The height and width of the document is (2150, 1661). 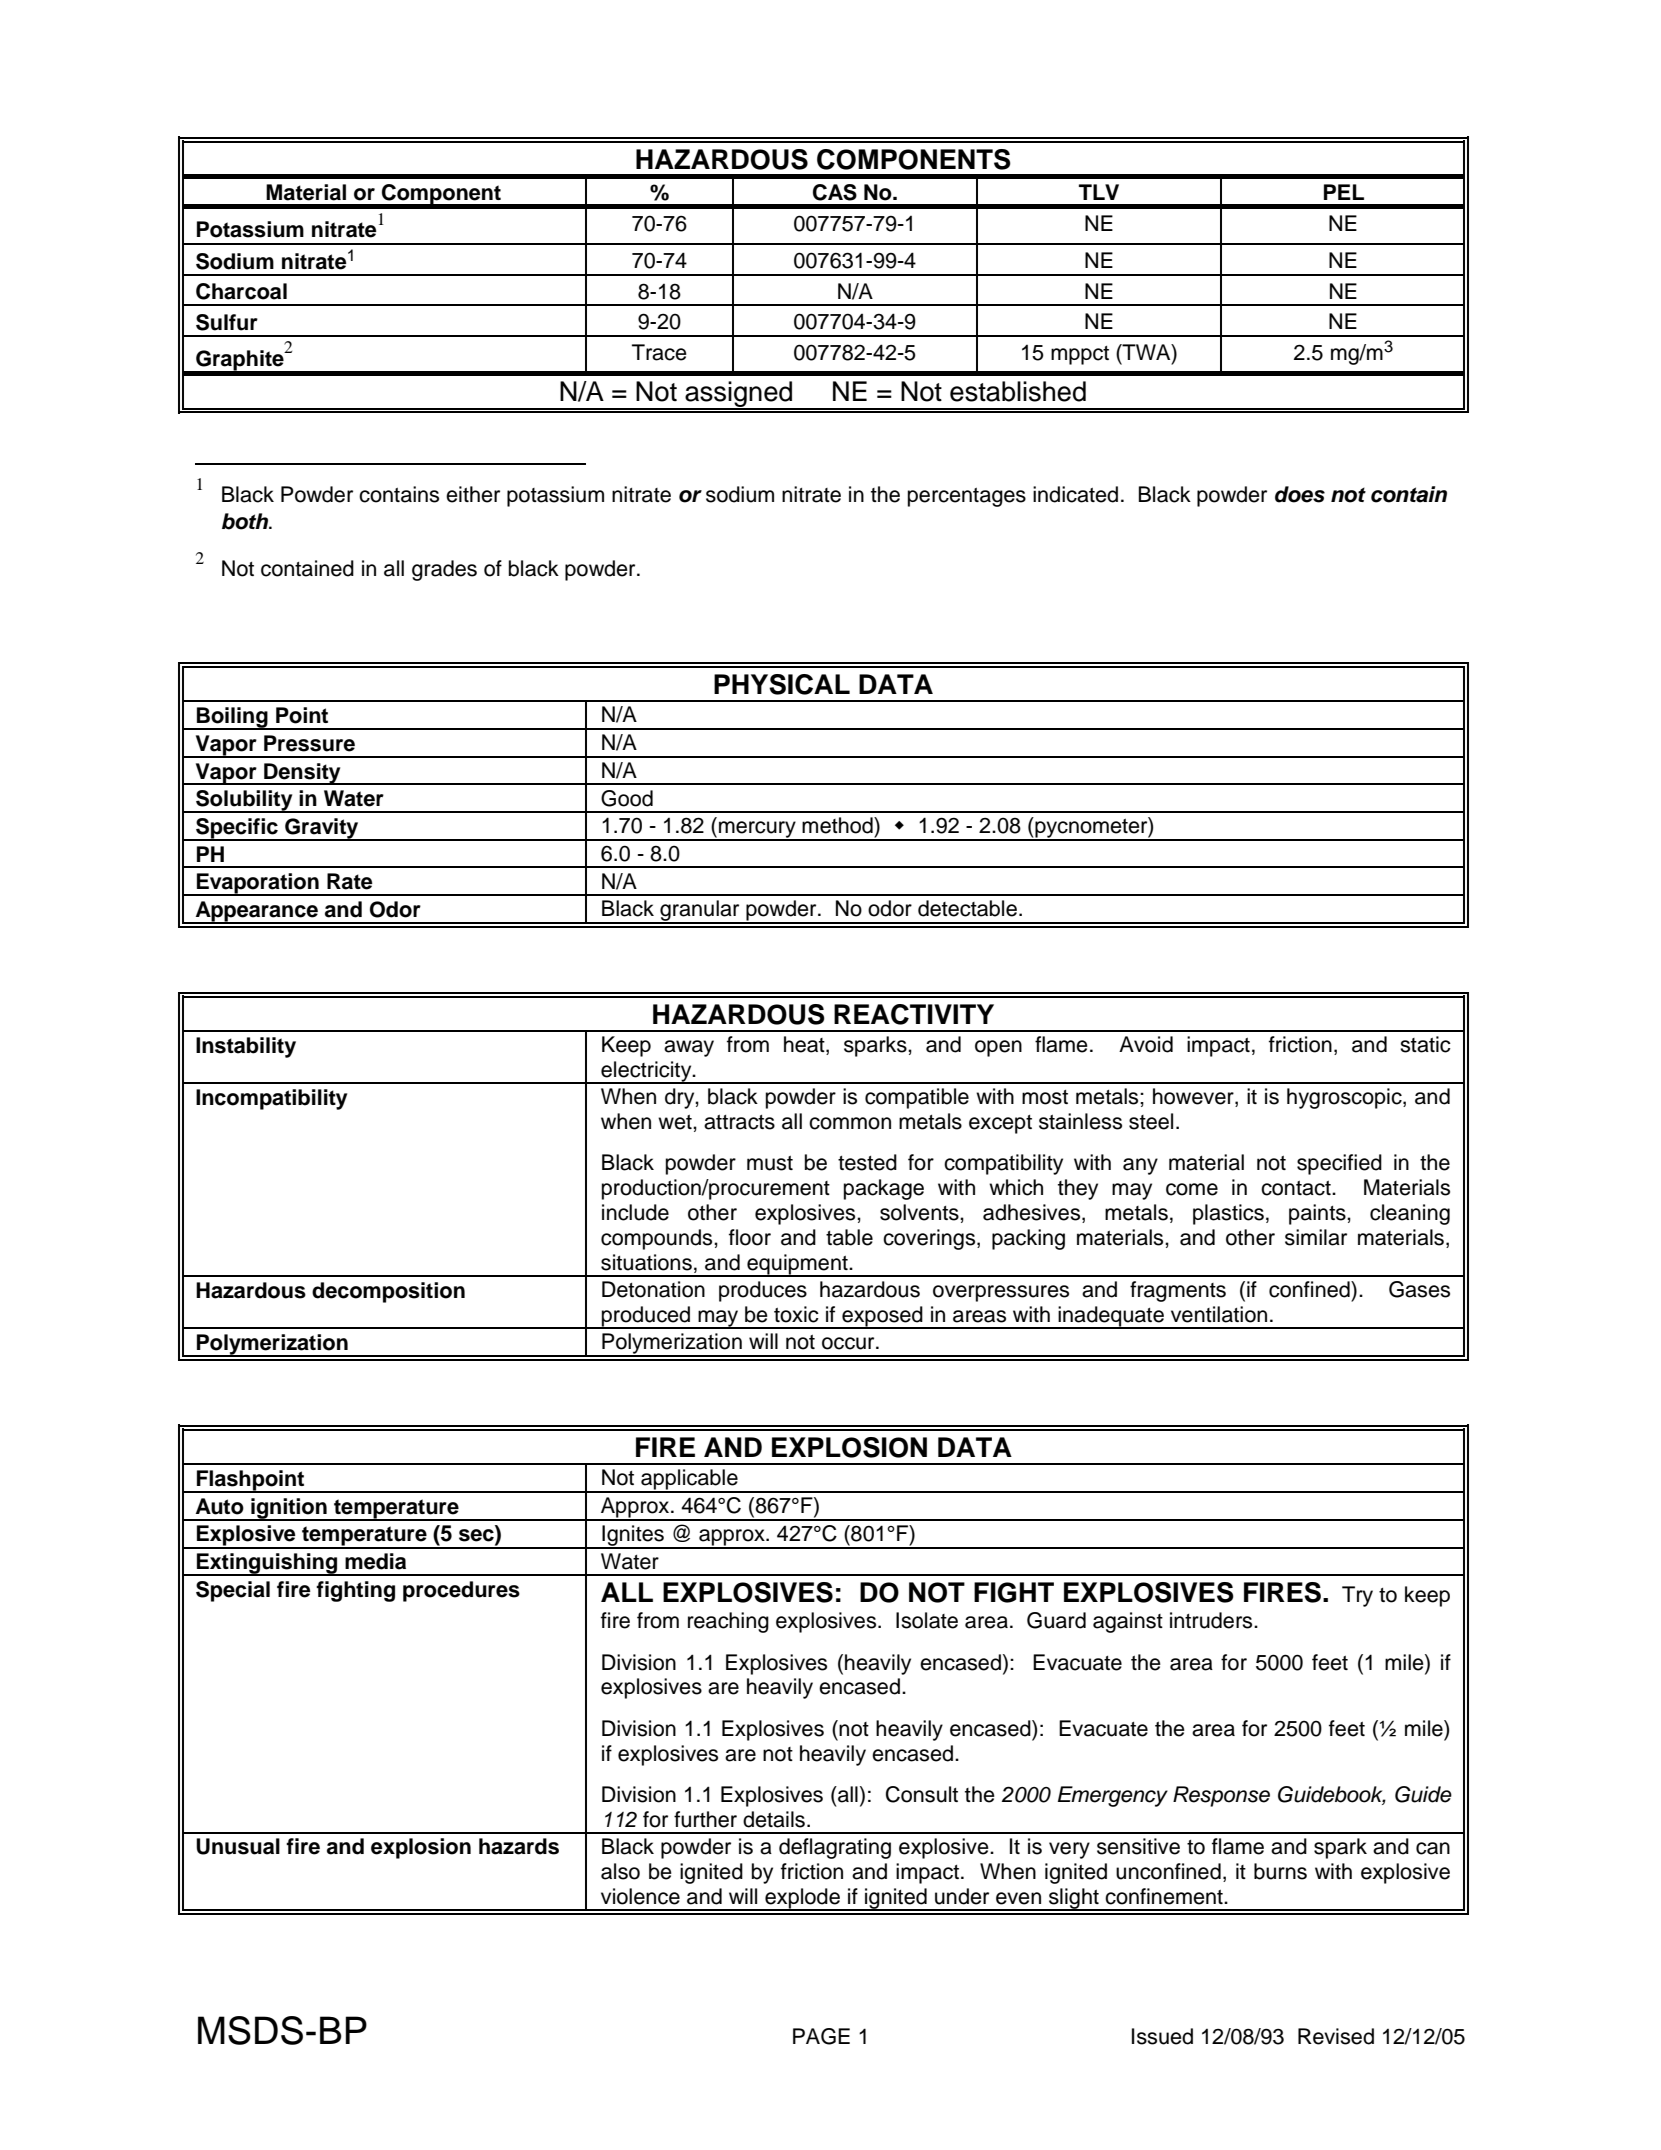 What do you see at coordinates (782, 684) in the document?
I see `PHYSICAL` at bounding box center [782, 684].
